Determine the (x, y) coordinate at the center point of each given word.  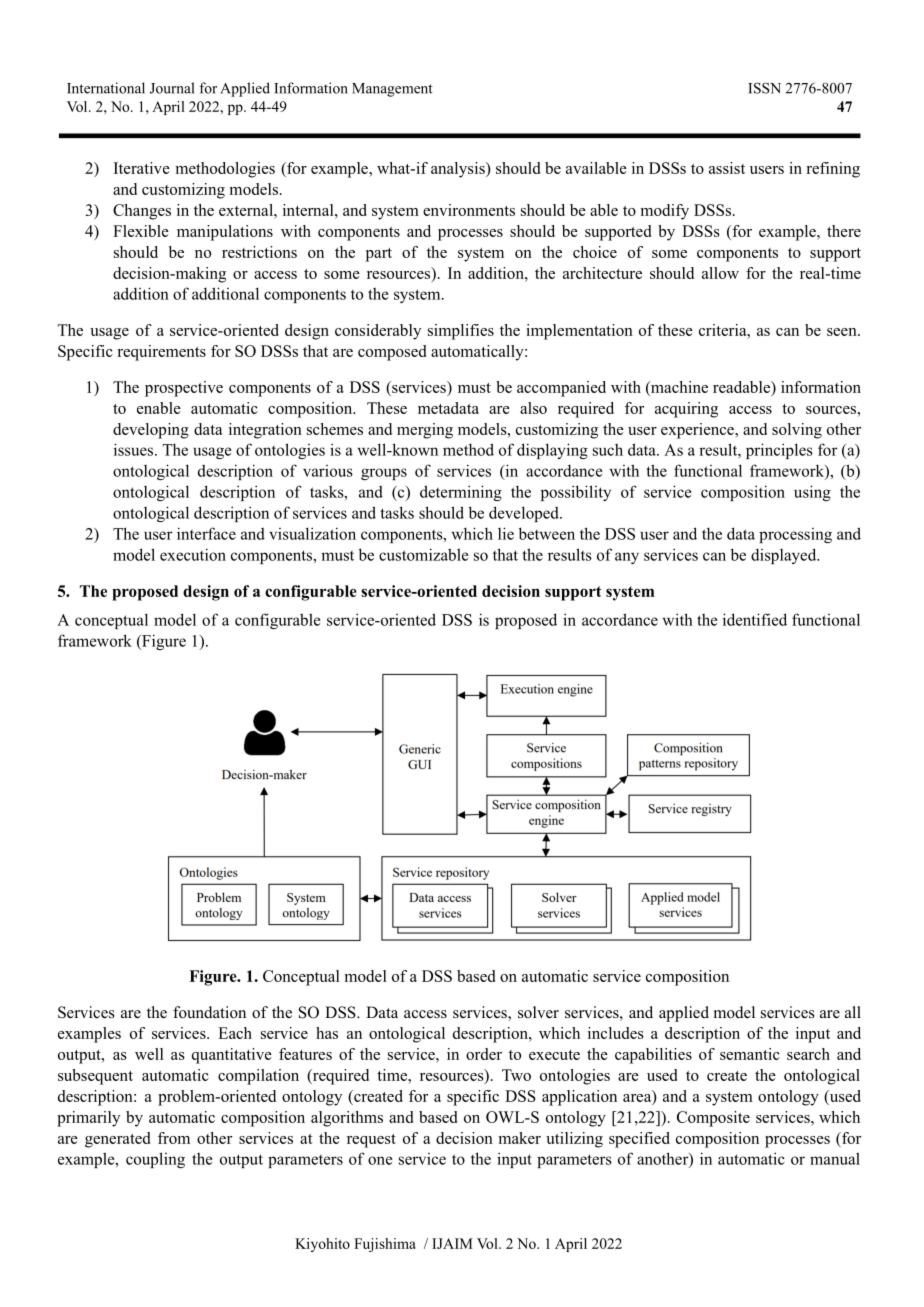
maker (520, 1138)
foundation (209, 1012)
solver (538, 1012)
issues (135, 449)
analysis (459, 170)
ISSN (764, 88)
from (174, 1138)
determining (461, 493)
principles (779, 451)
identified (755, 619)
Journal (172, 88)
